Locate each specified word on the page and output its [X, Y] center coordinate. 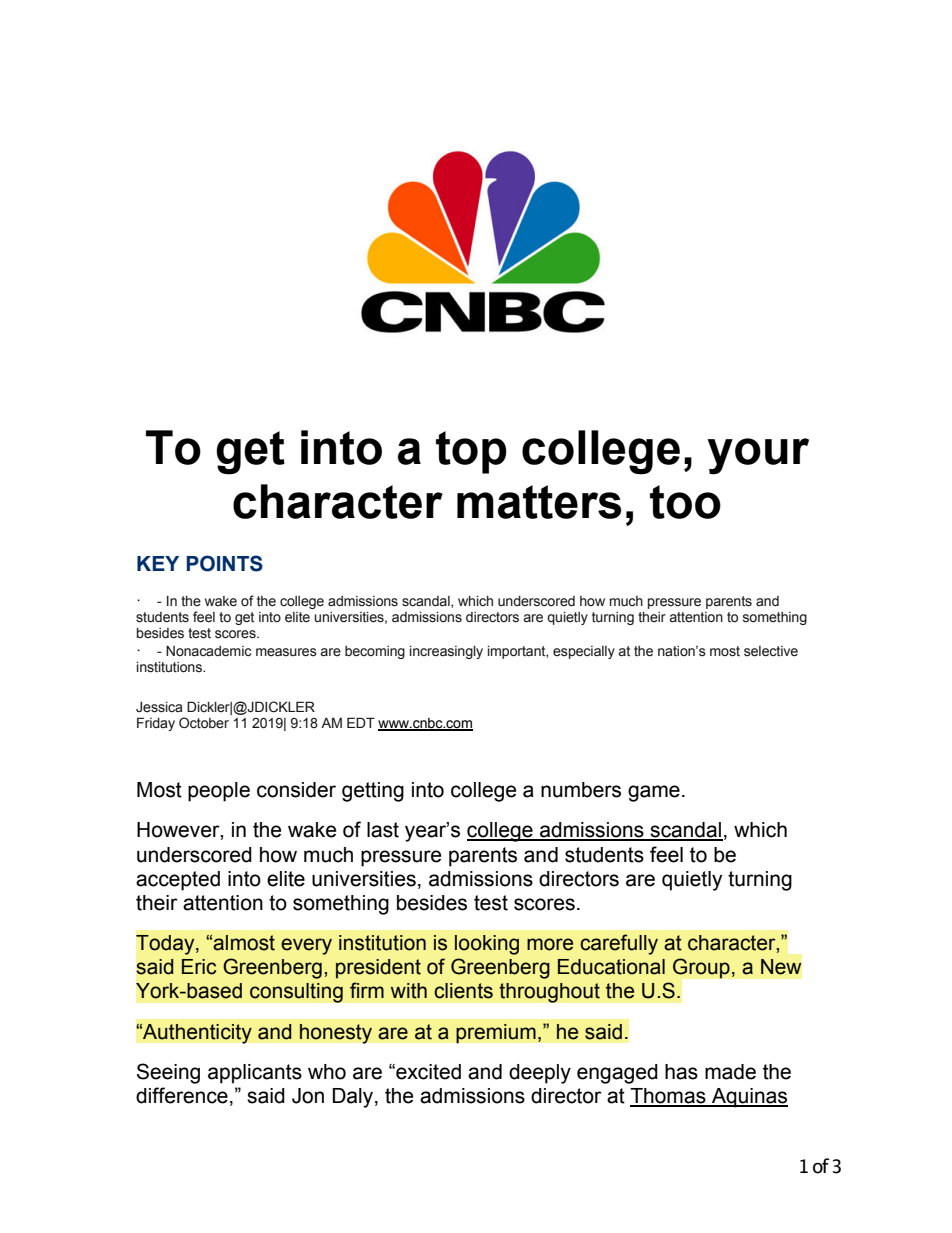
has [681, 1072]
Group [701, 968]
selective [771, 651]
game [654, 793]
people [219, 792]
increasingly [446, 652]
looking [487, 945]
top [471, 452]
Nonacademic [208, 651]
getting [373, 792]
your [758, 456]
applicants [255, 1074]
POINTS [224, 563]
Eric [199, 967]
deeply [540, 1074]
